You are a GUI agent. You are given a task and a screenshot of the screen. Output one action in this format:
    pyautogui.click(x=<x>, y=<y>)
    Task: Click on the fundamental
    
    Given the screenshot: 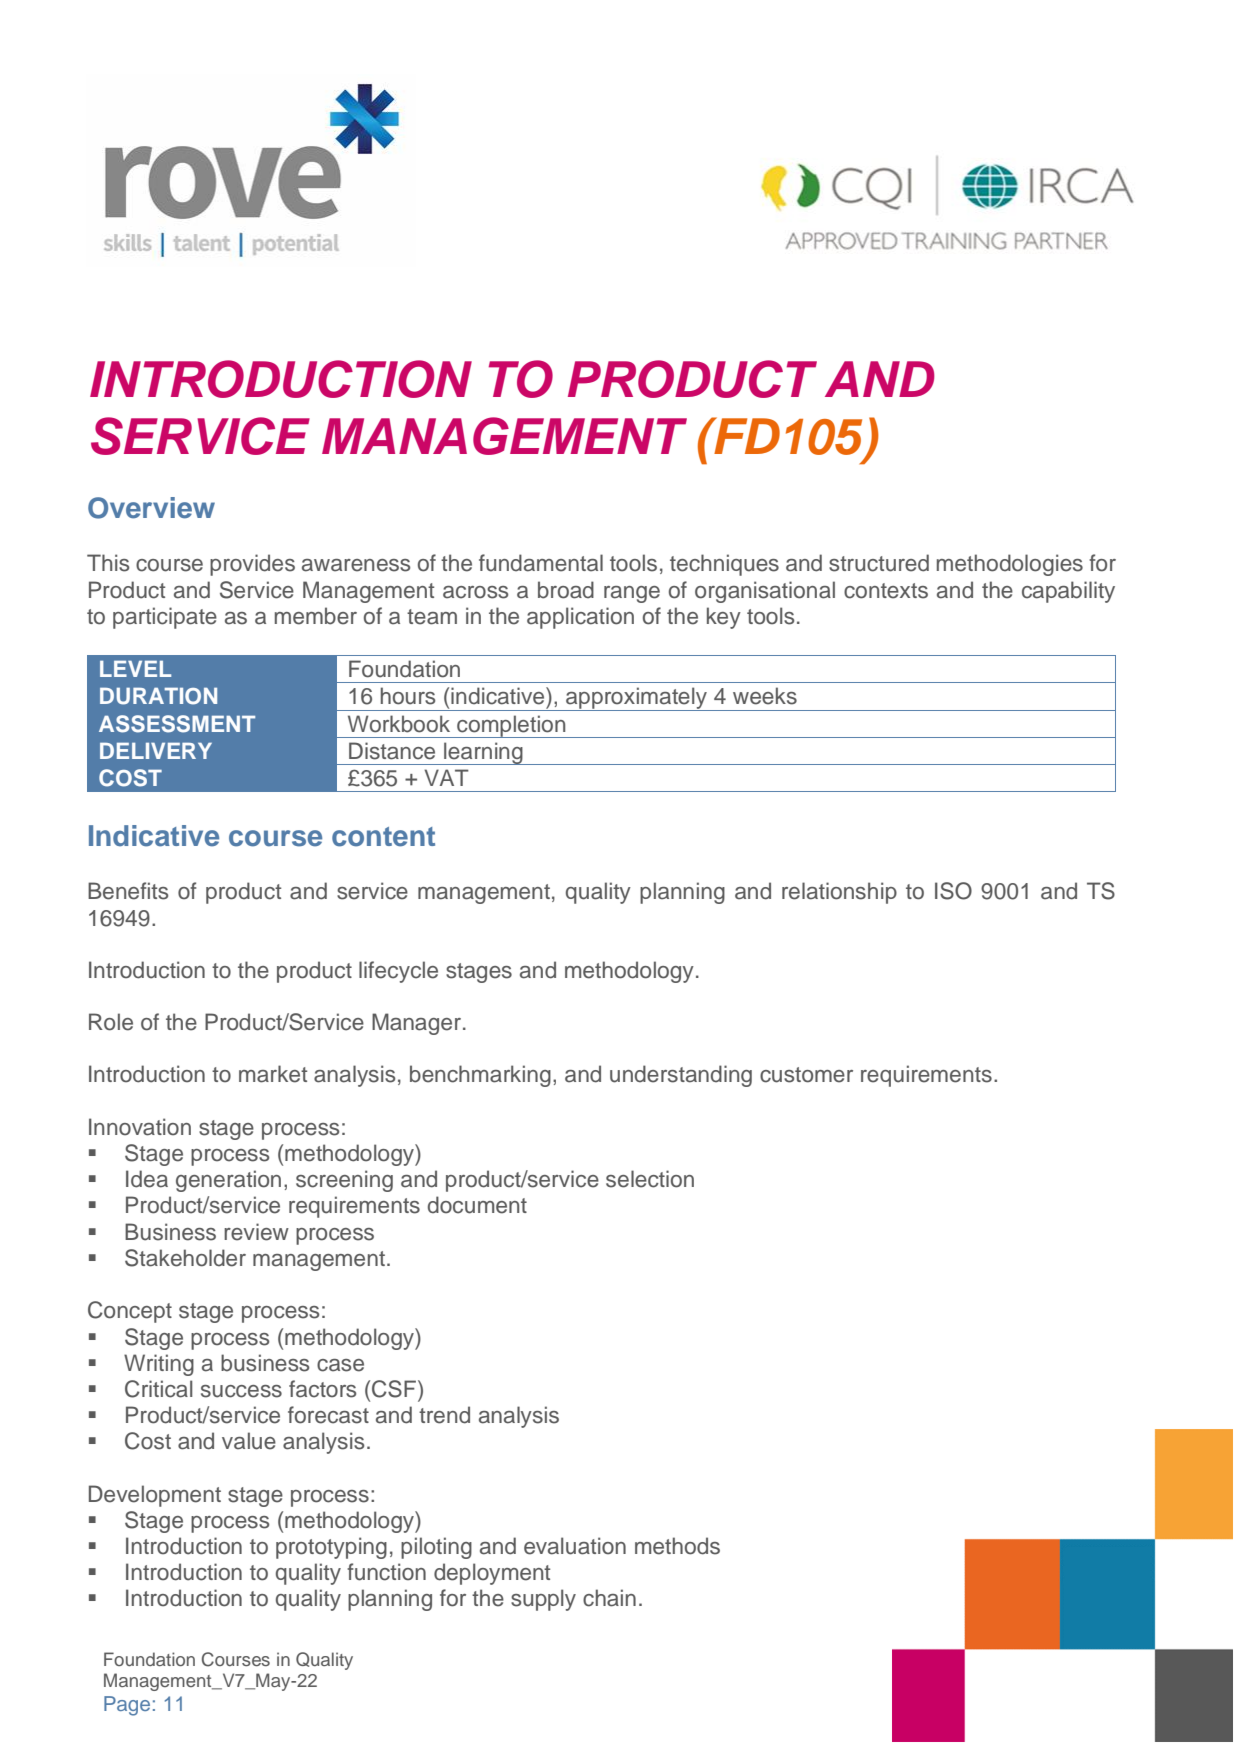 What is the action you would take?
    pyautogui.click(x=541, y=563)
